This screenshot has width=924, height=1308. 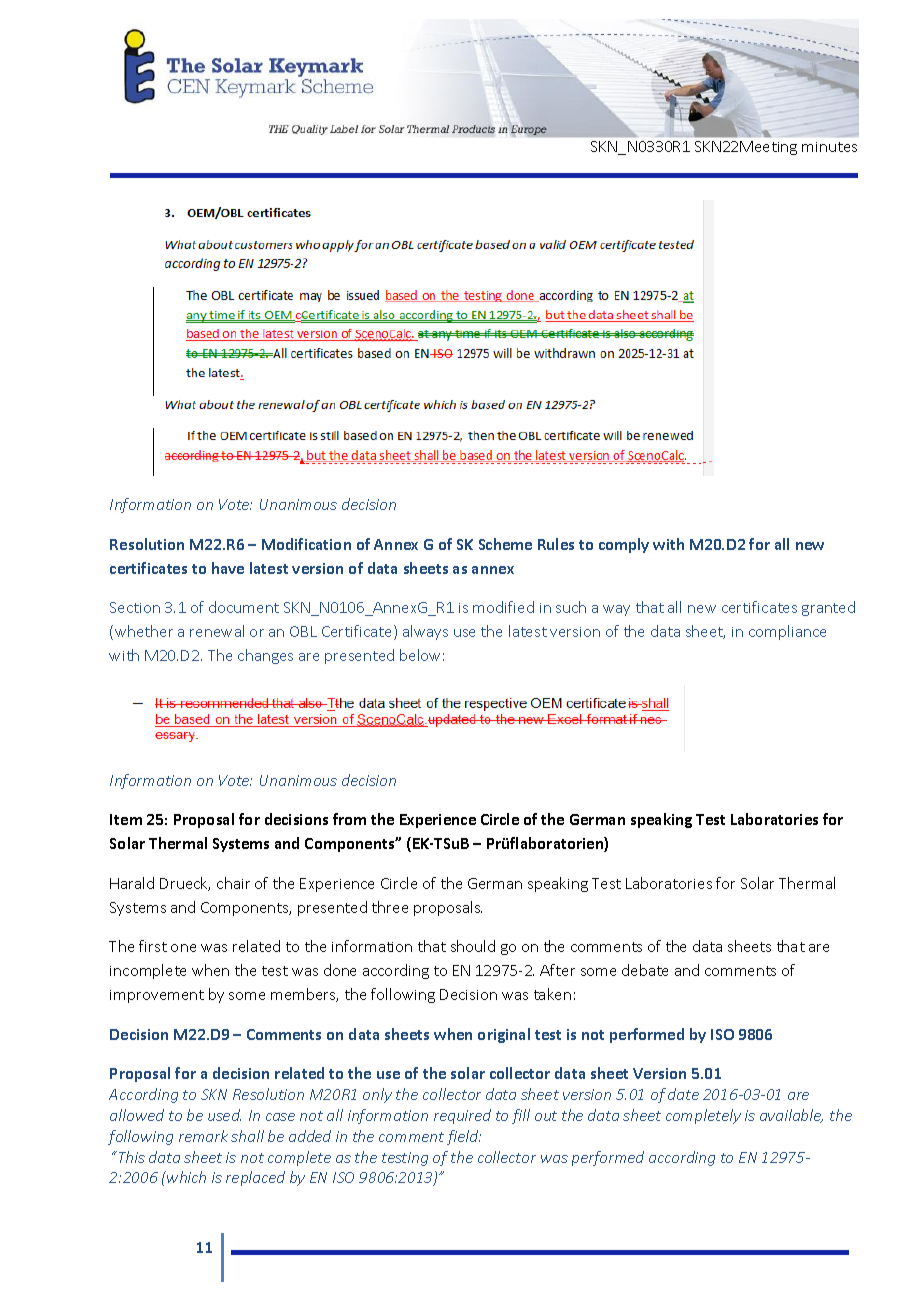 What do you see at coordinates (464, 1137) in the screenshot?
I see `field` at bounding box center [464, 1137].
